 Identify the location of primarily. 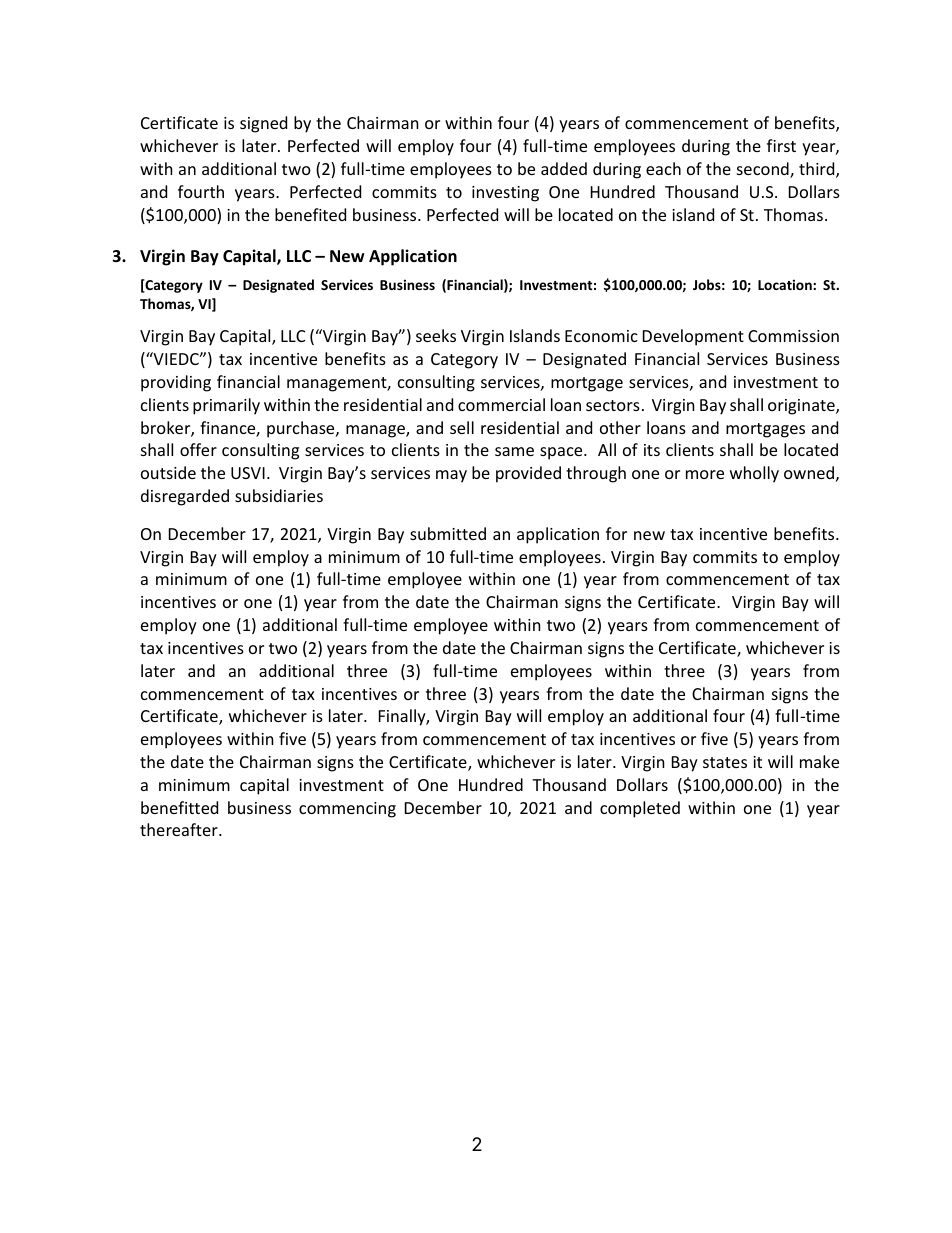
(226, 406).
